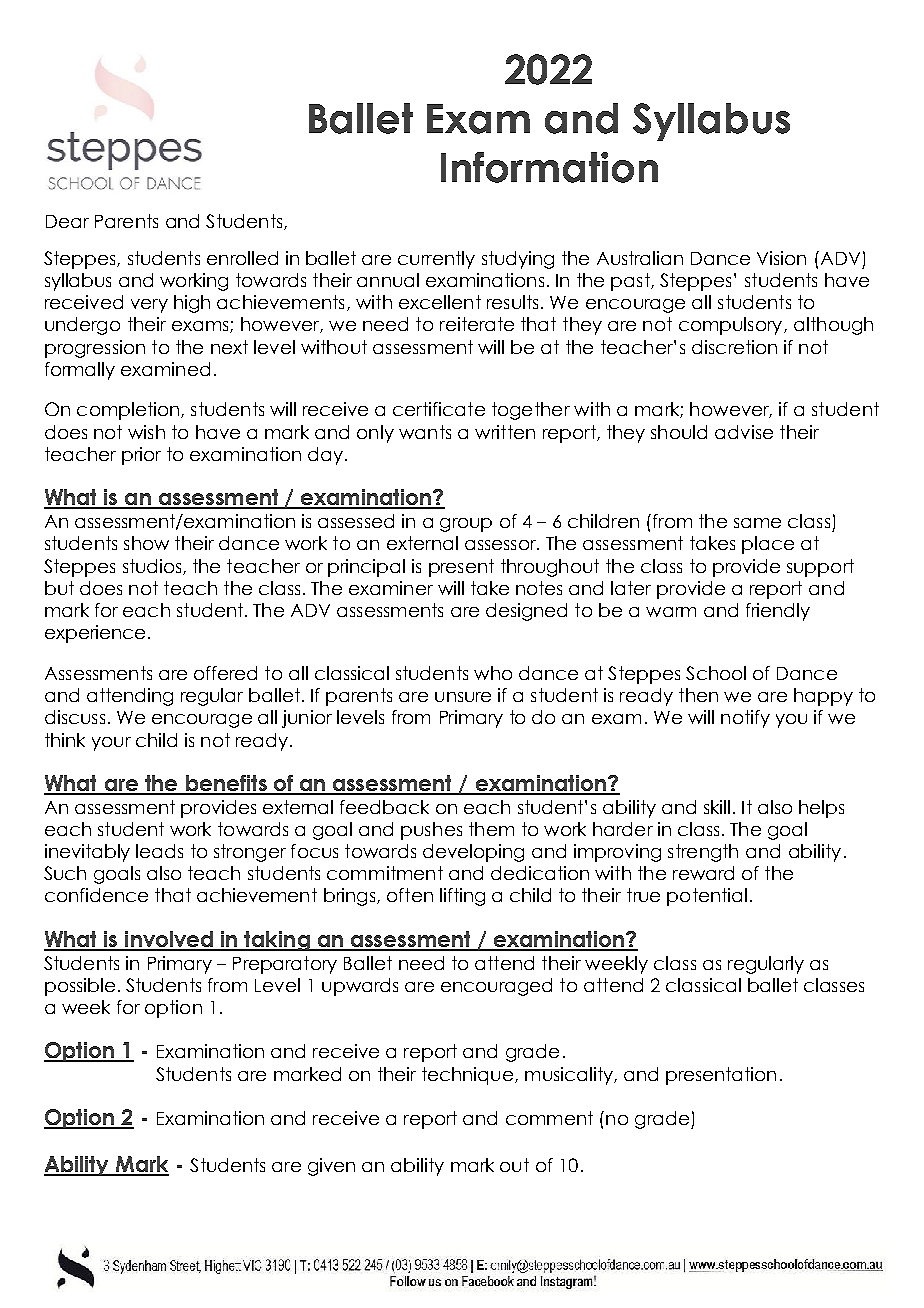  What do you see at coordinates (781, 258) in the screenshot?
I see `Vision` at bounding box center [781, 258].
